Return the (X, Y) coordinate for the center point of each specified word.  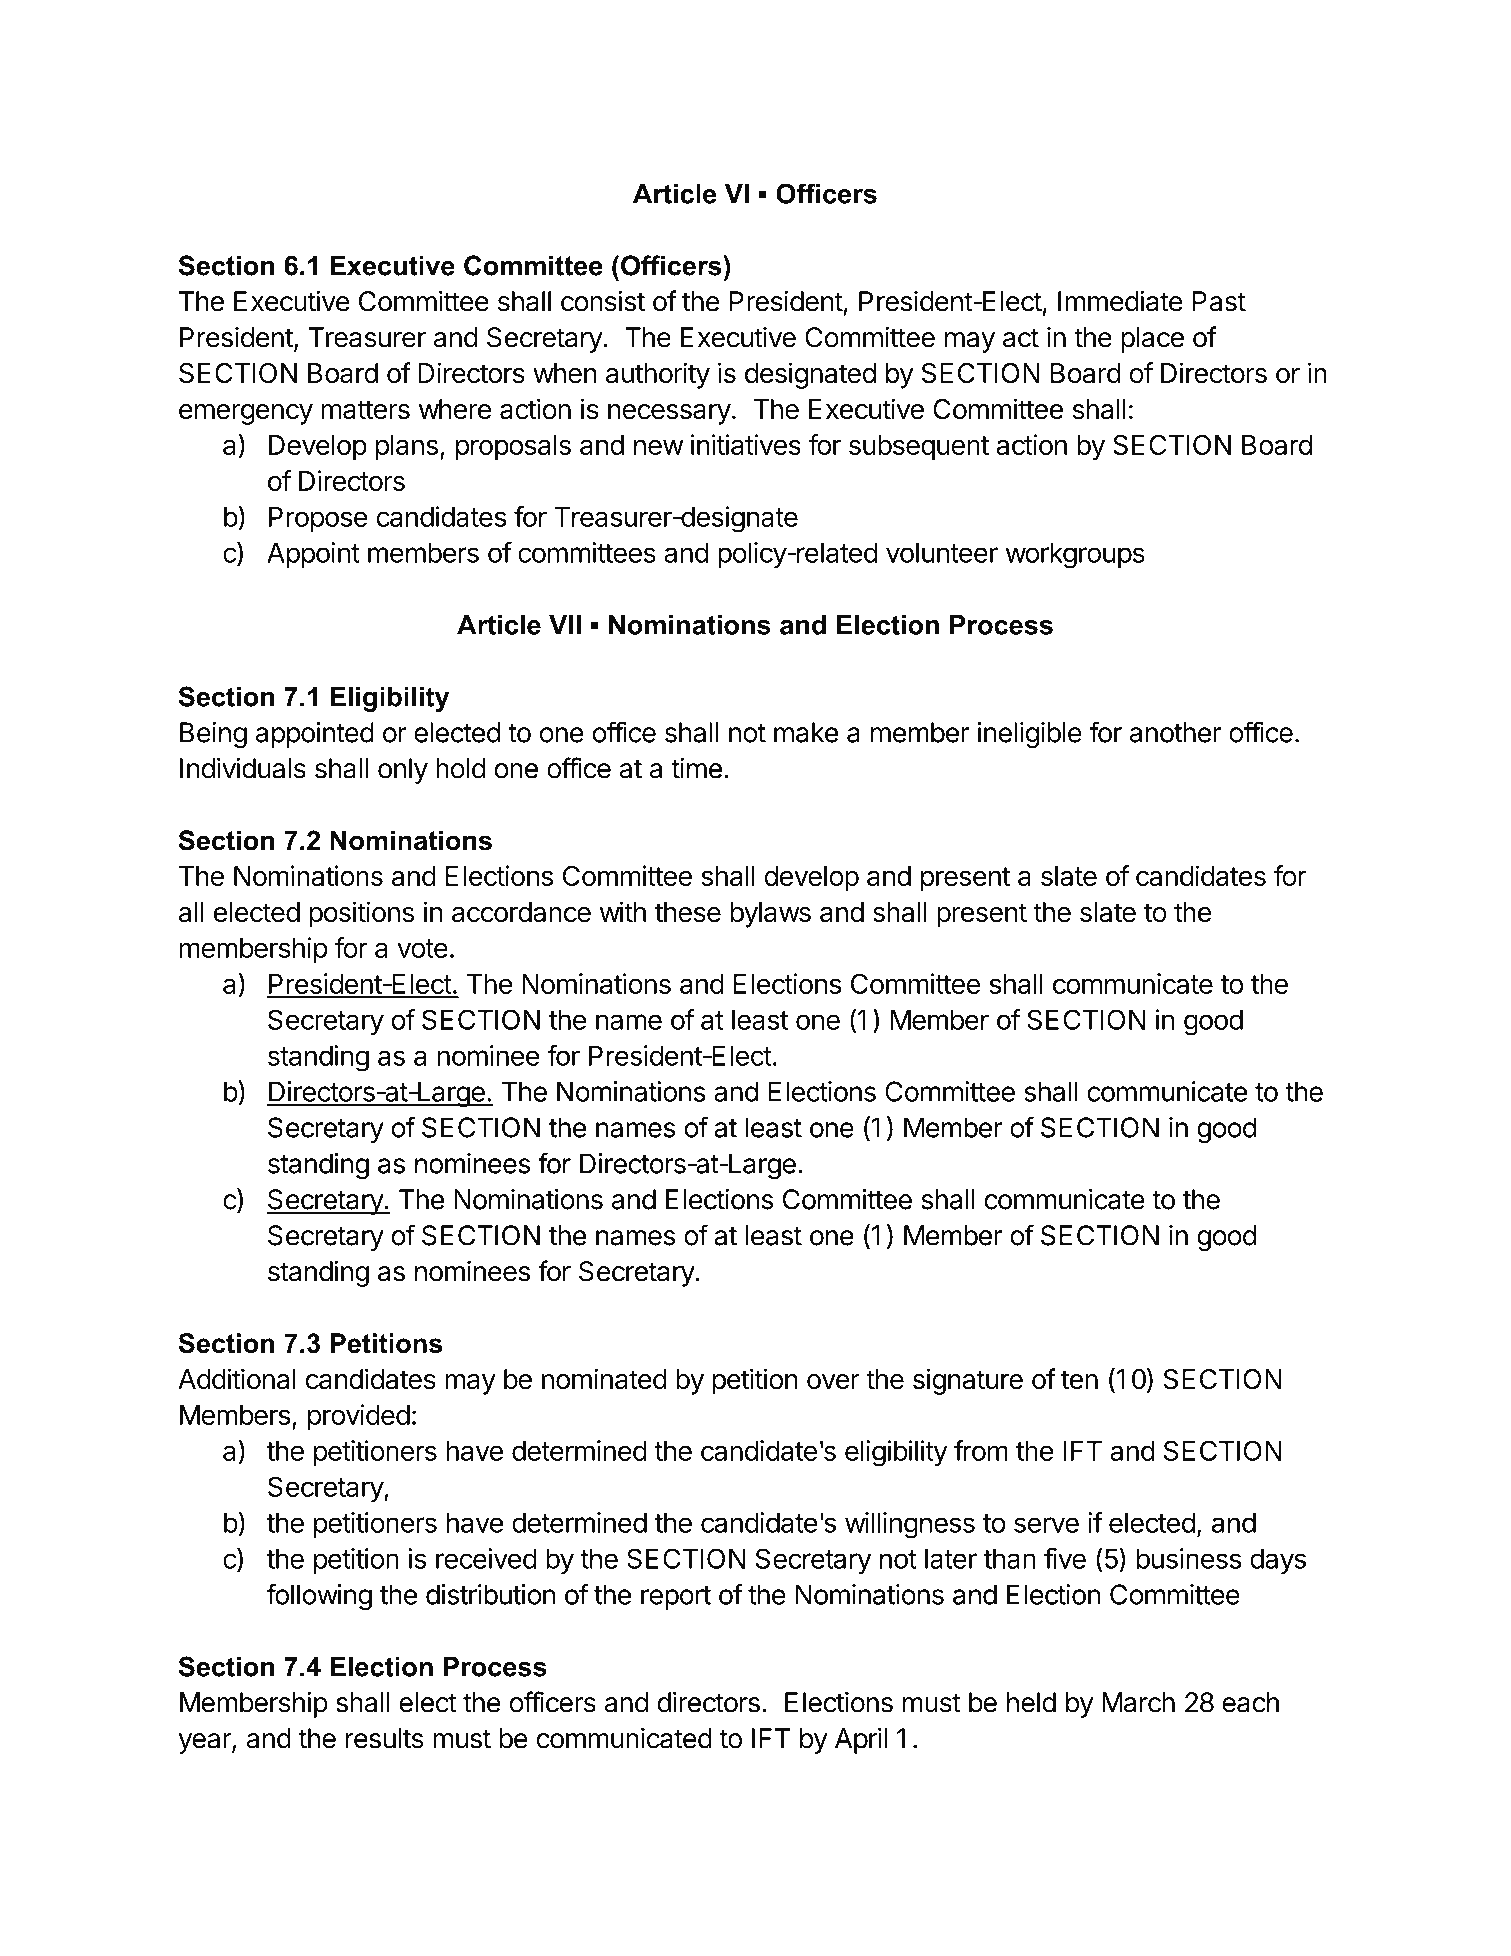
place (1152, 340)
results (385, 1738)
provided (359, 1417)
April (861, 1740)
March (1138, 1702)
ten (1079, 1380)
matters (366, 410)
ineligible (1030, 735)
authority (658, 375)
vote (422, 948)
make (806, 732)
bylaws (770, 915)
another (1176, 732)
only (403, 771)
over (833, 1382)
